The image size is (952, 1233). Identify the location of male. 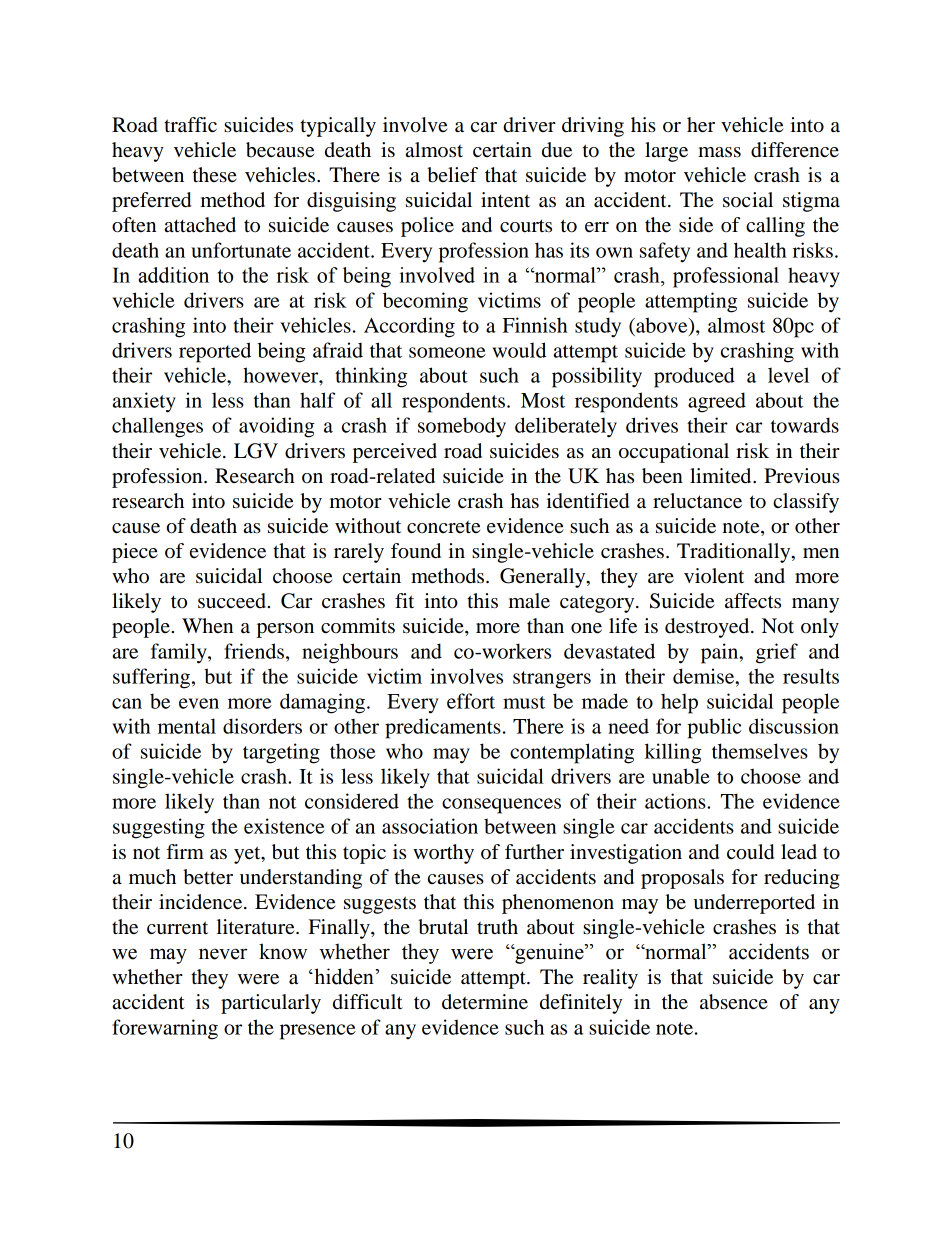
(529, 601).
